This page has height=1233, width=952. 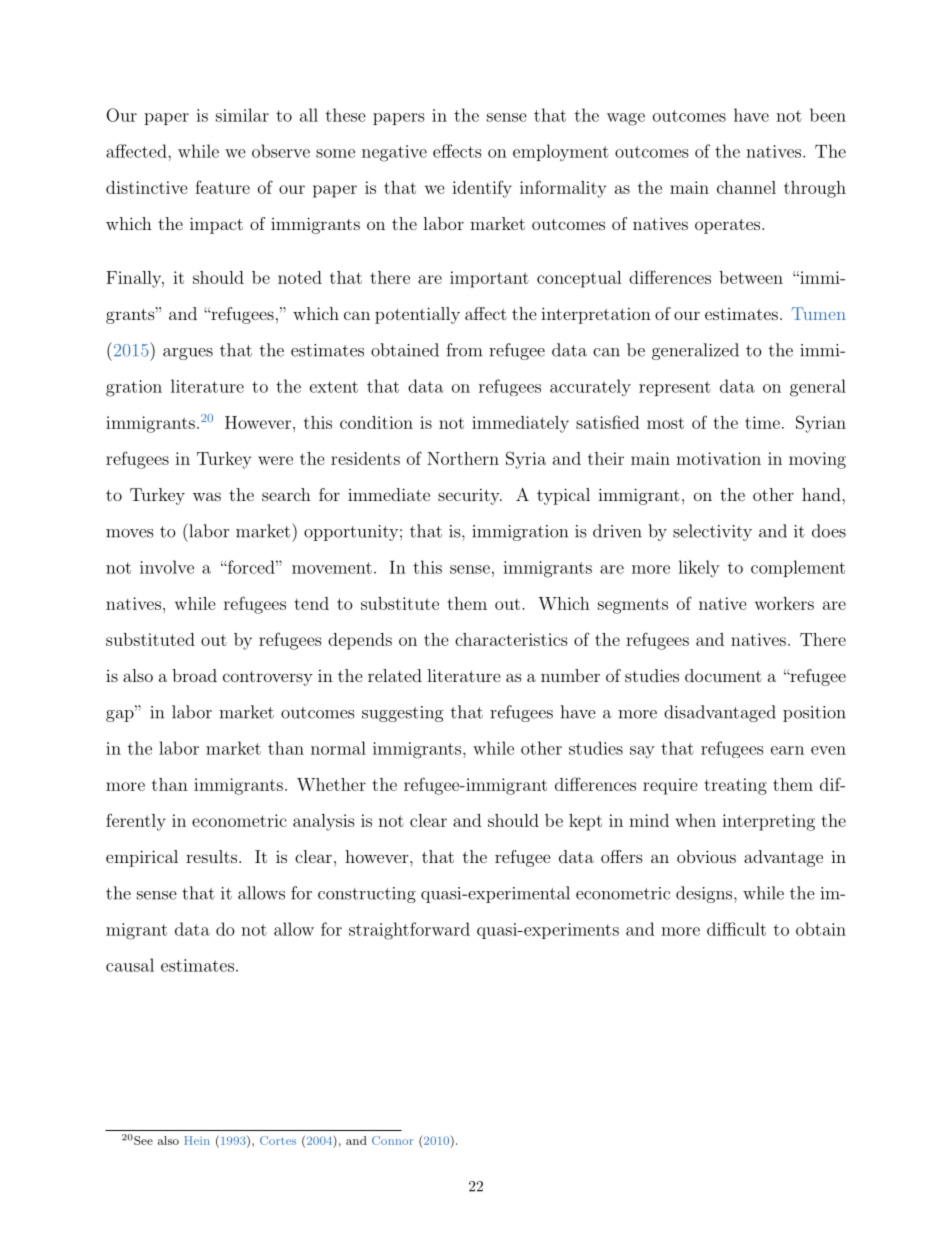 What do you see at coordinates (242, 115) in the page?
I see `similar` at bounding box center [242, 115].
